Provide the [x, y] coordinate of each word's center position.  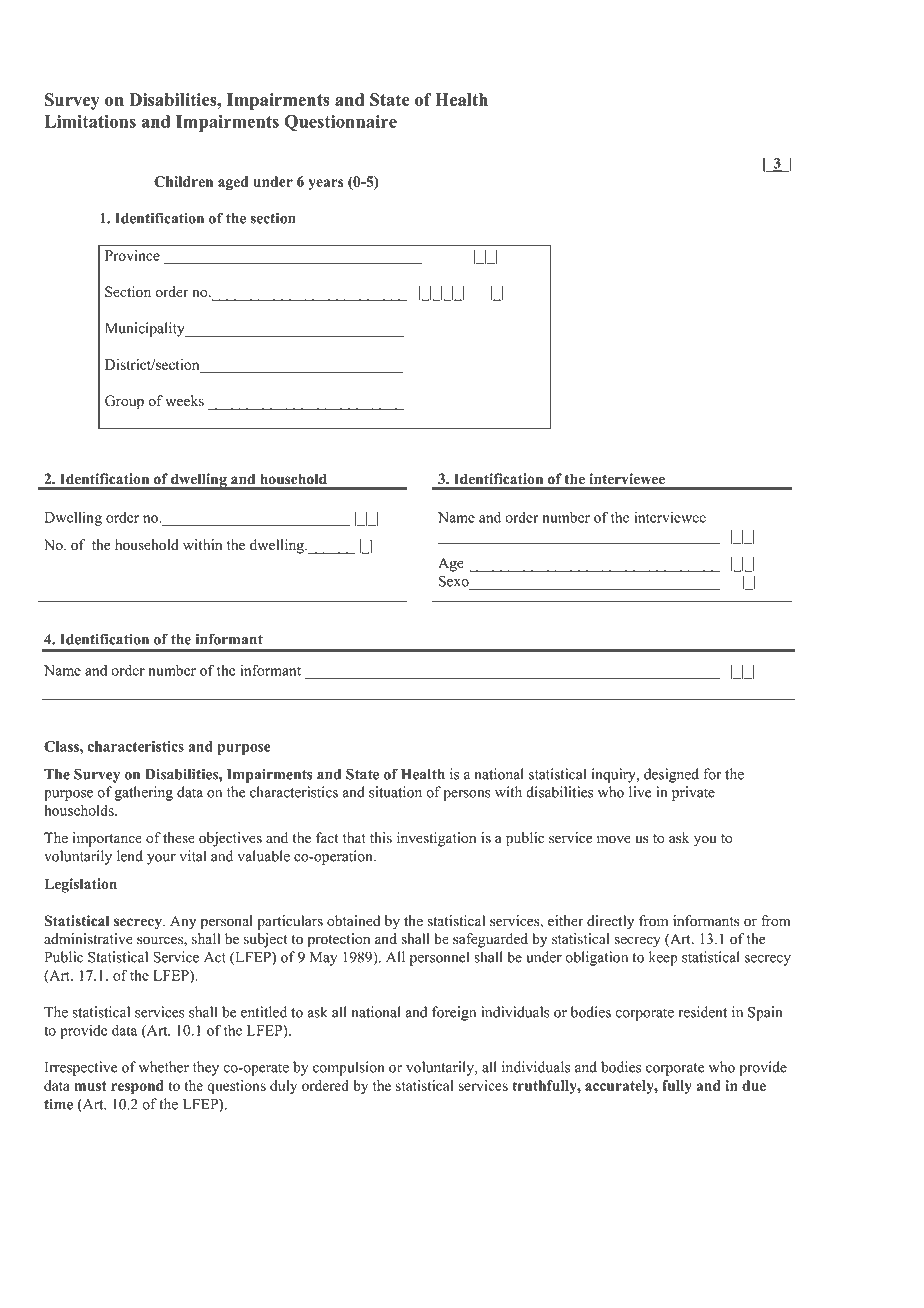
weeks [184, 401]
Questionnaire [340, 122]
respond [137, 1087]
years [326, 184]
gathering [144, 793]
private [693, 793]
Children [183, 181]
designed [671, 775]
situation [395, 792]
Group [124, 402]
